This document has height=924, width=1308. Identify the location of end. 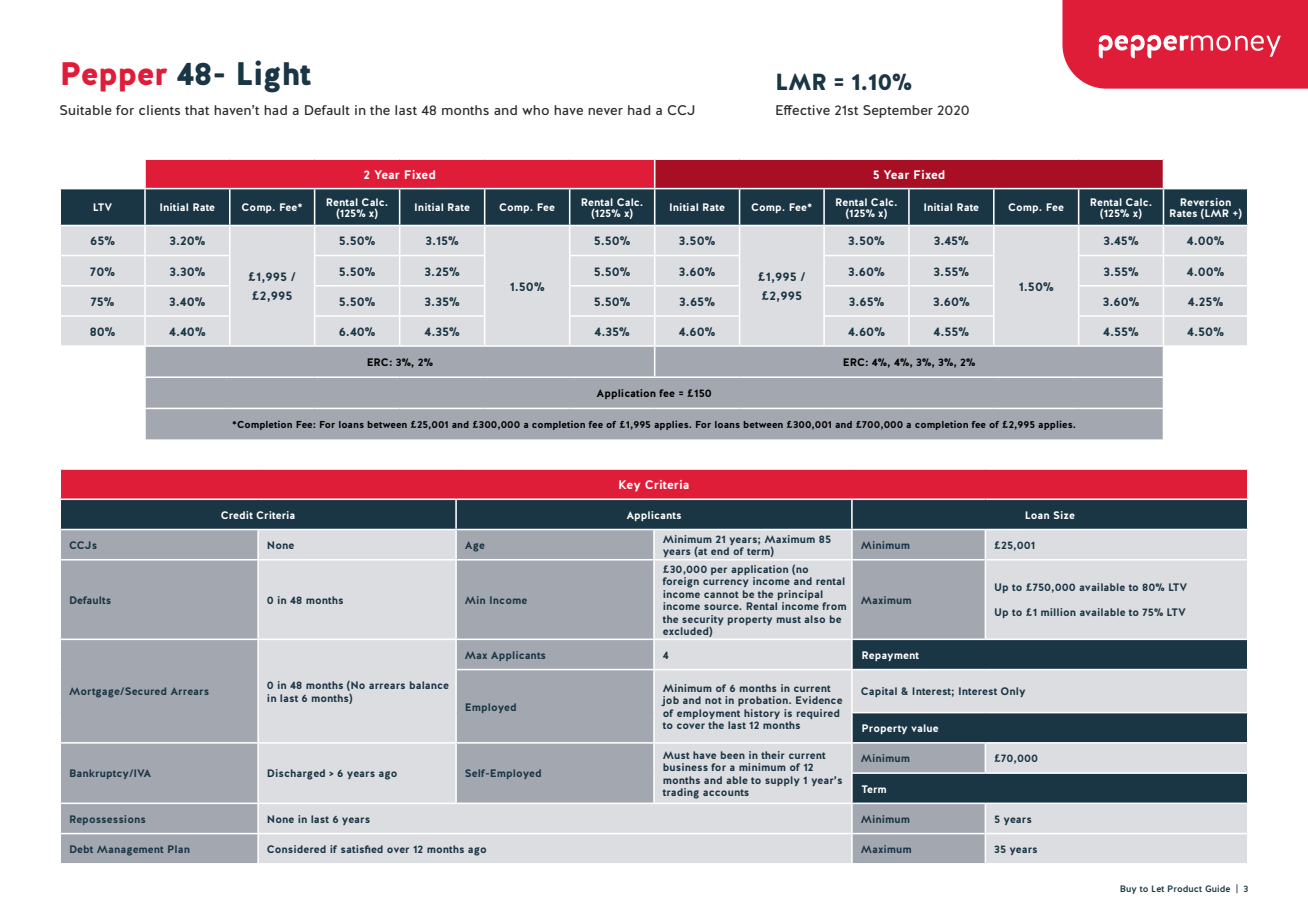
(720, 551).
